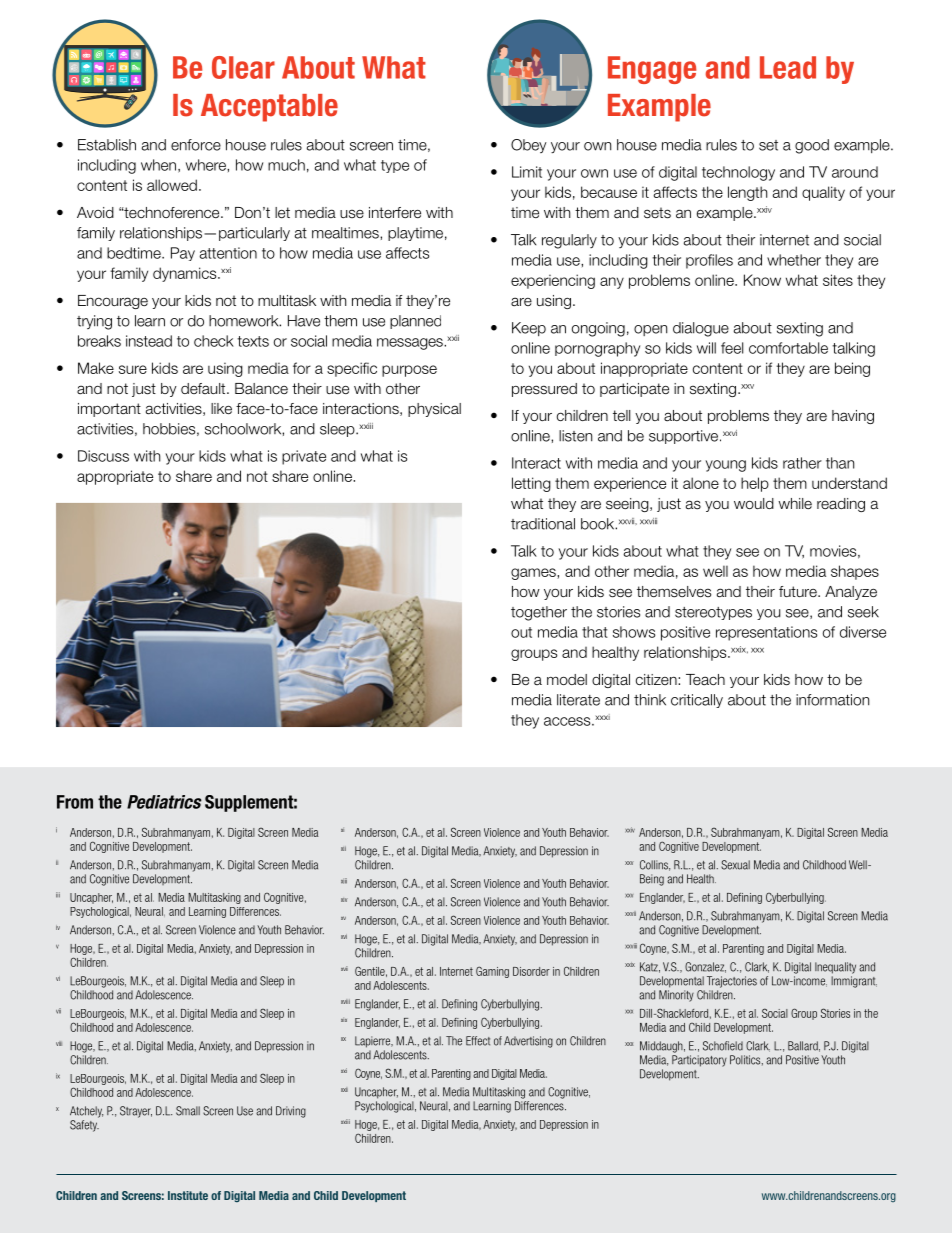 Image resolution: width=952 pixels, height=1233 pixels. What do you see at coordinates (75, 802) in the screenshot?
I see `From` at bounding box center [75, 802].
